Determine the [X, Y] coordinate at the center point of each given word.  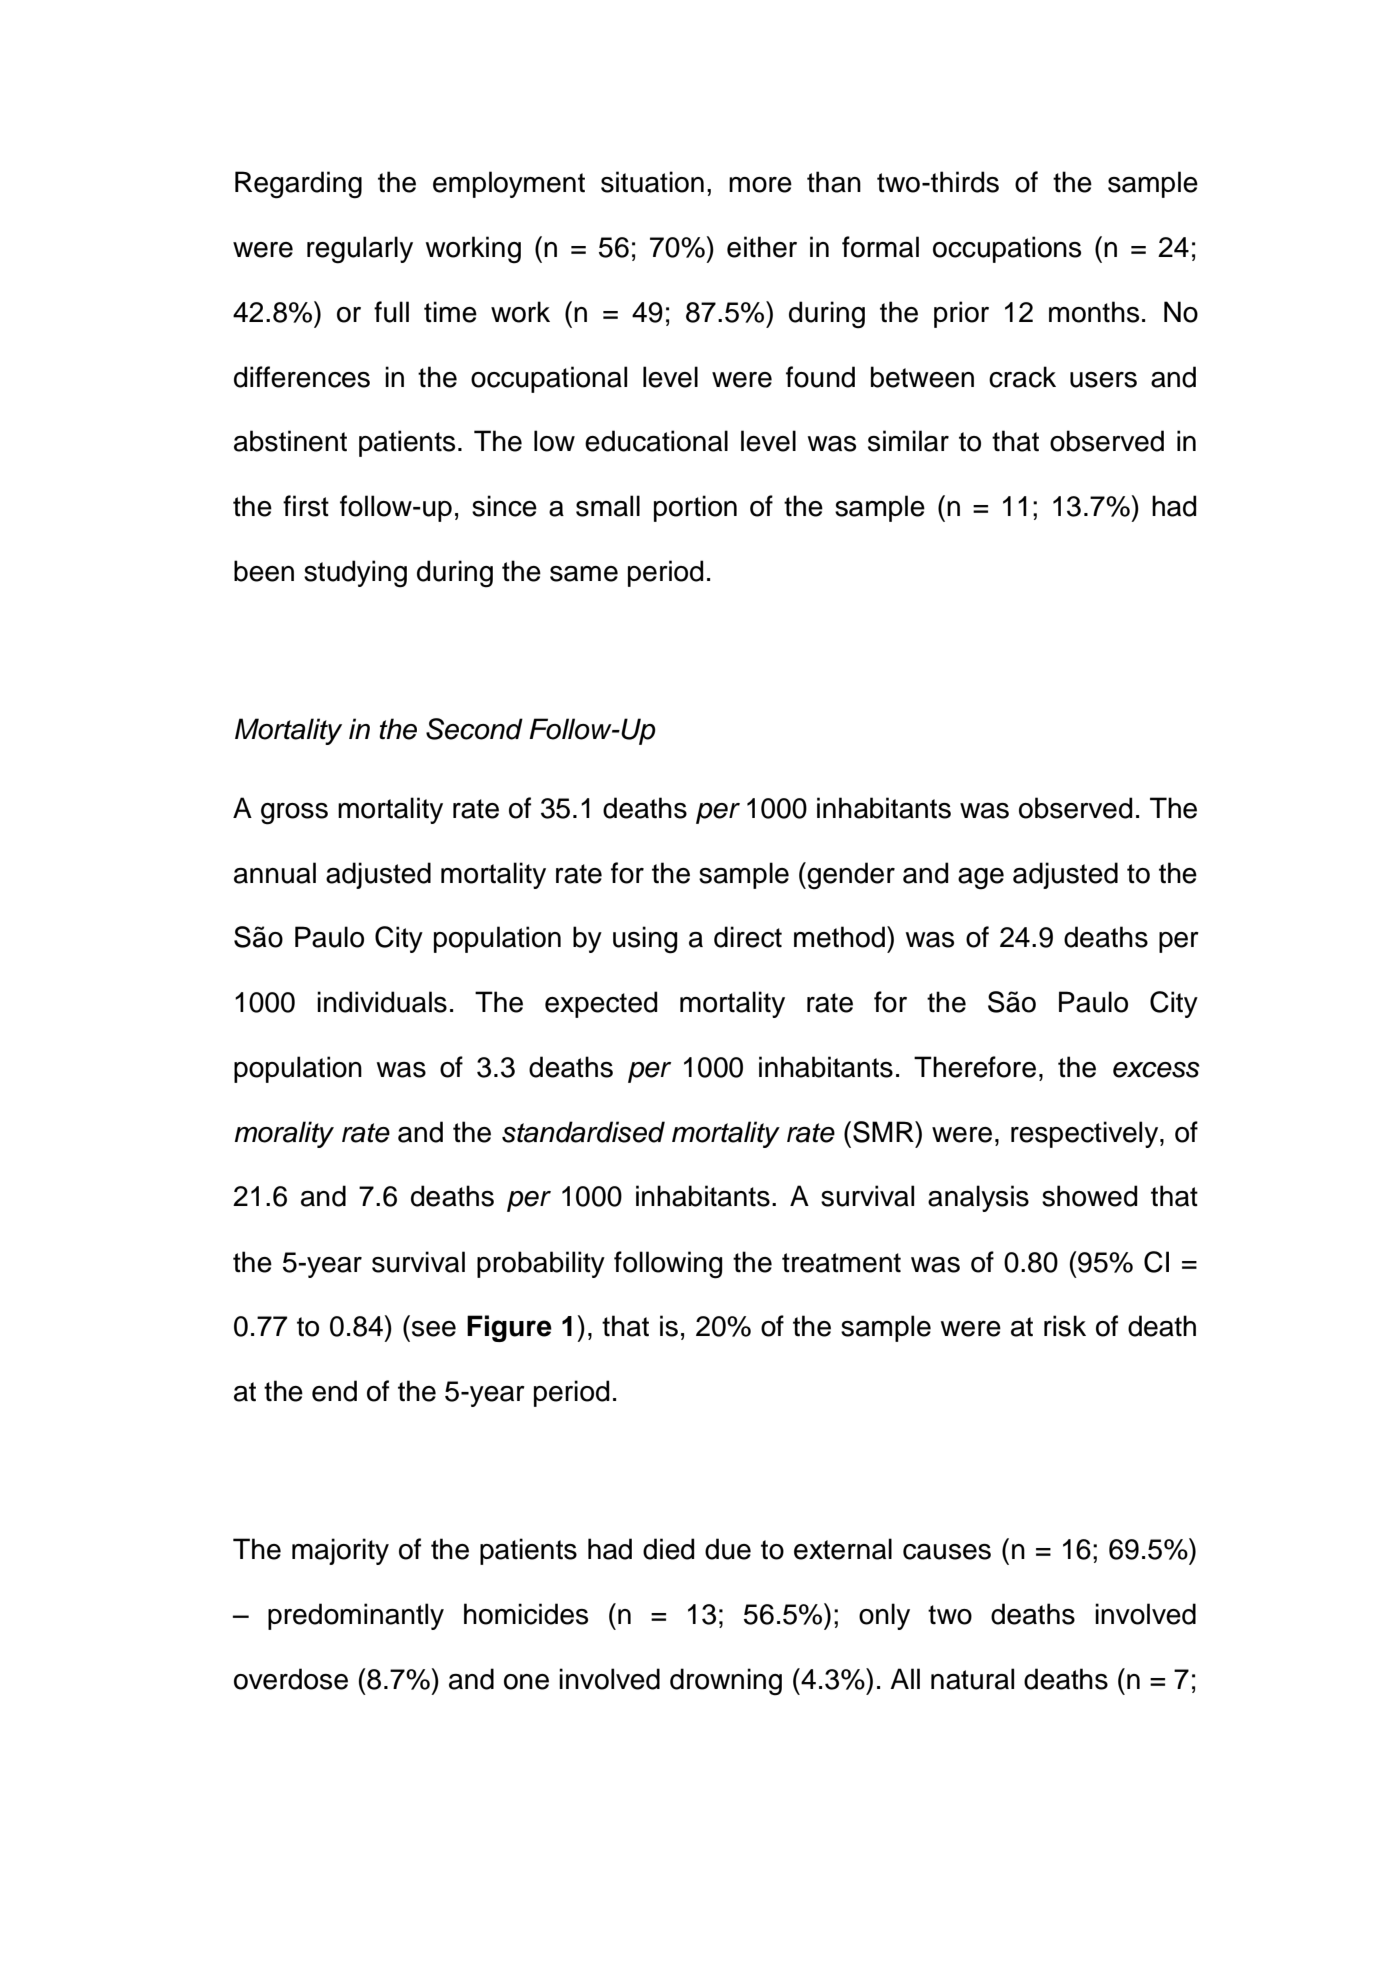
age [981, 879]
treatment [841, 1263]
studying [355, 574]
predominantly [356, 1616]
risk [1065, 1326]
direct [748, 937]
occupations [1007, 249]
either [762, 247]
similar [908, 441]
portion [695, 508]
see [434, 1329]
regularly [360, 250]
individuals [382, 1002]
